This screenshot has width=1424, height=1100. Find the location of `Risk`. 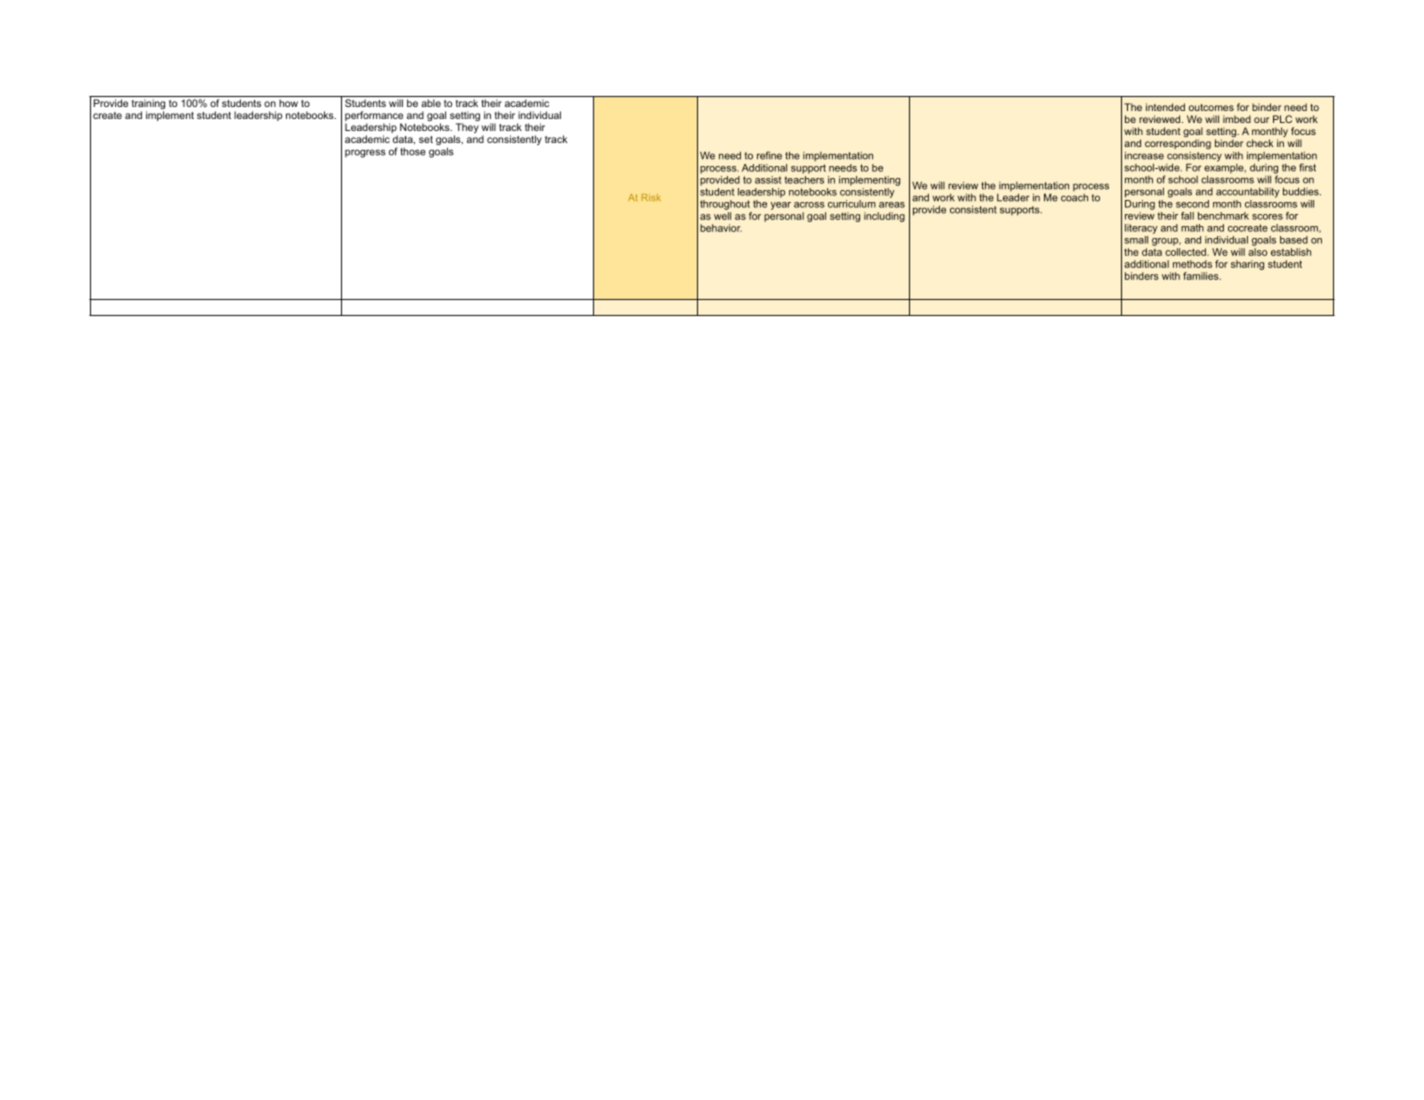

Risk is located at coordinates (651, 197).
